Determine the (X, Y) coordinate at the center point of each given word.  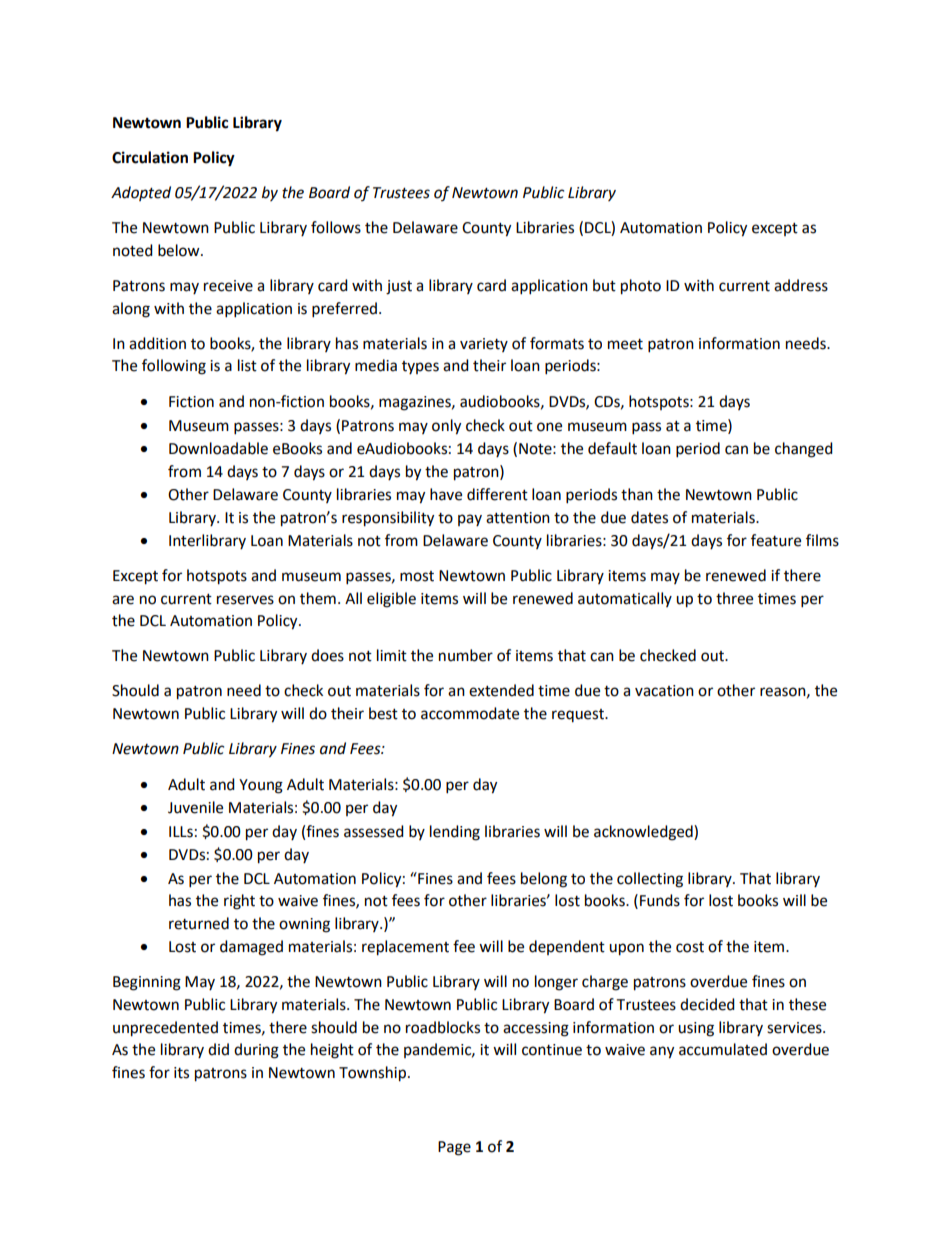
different (497, 494)
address (801, 285)
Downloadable (218, 448)
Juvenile (195, 807)
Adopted (141, 193)
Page (454, 1148)
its (181, 1073)
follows (336, 227)
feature (776, 540)
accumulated (723, 1049)
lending (455, 833)
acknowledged (644, 833)
